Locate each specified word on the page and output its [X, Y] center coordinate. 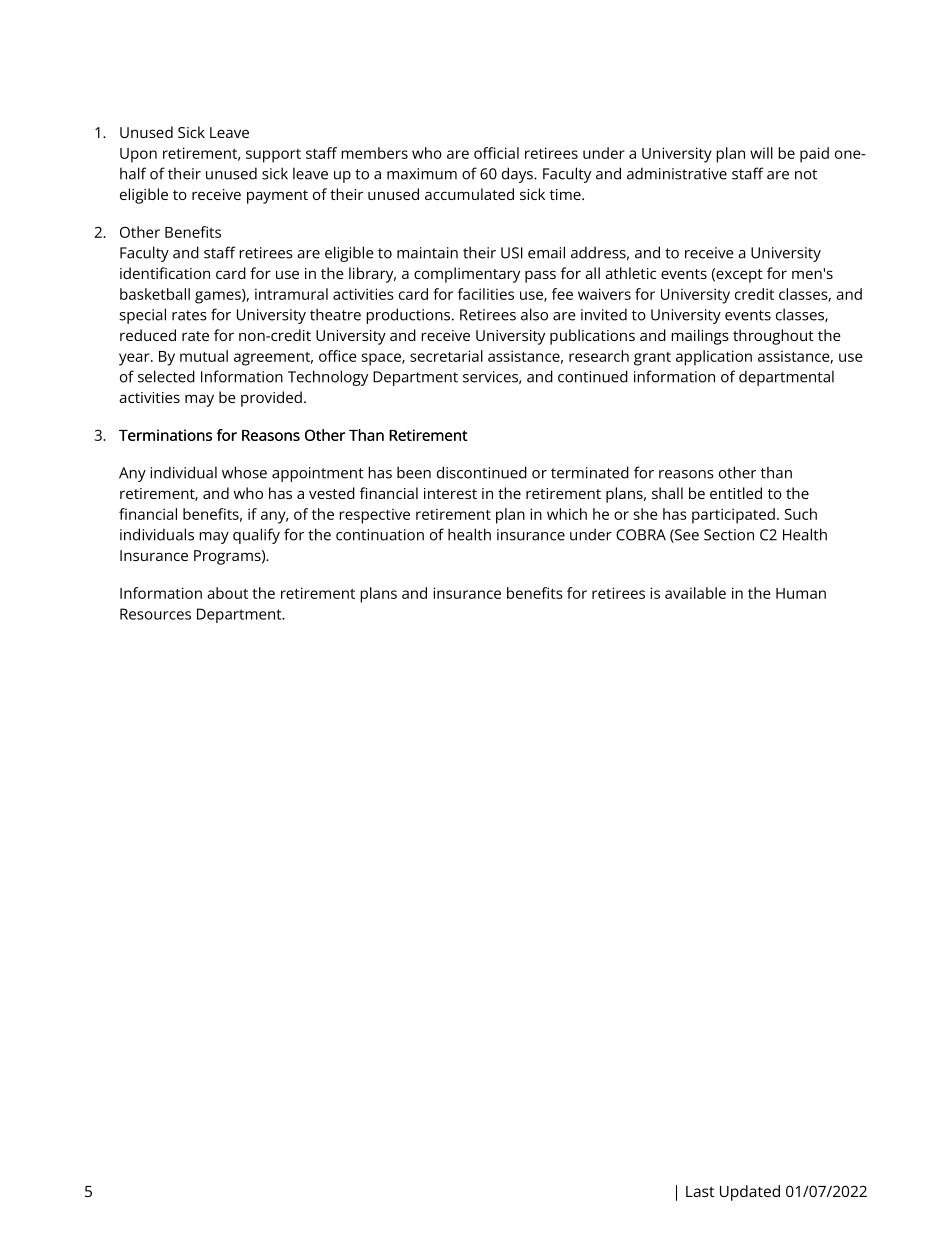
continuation [380, 535]
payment [277, 197]
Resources [155, 614]
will [761, 153]
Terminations [165, 435]
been [414, 472]
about [227, 593]
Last [700, 1191]
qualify [256, 536]
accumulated [469, 194]
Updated [750, 1193]
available [695, 593]
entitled [736, 493]
